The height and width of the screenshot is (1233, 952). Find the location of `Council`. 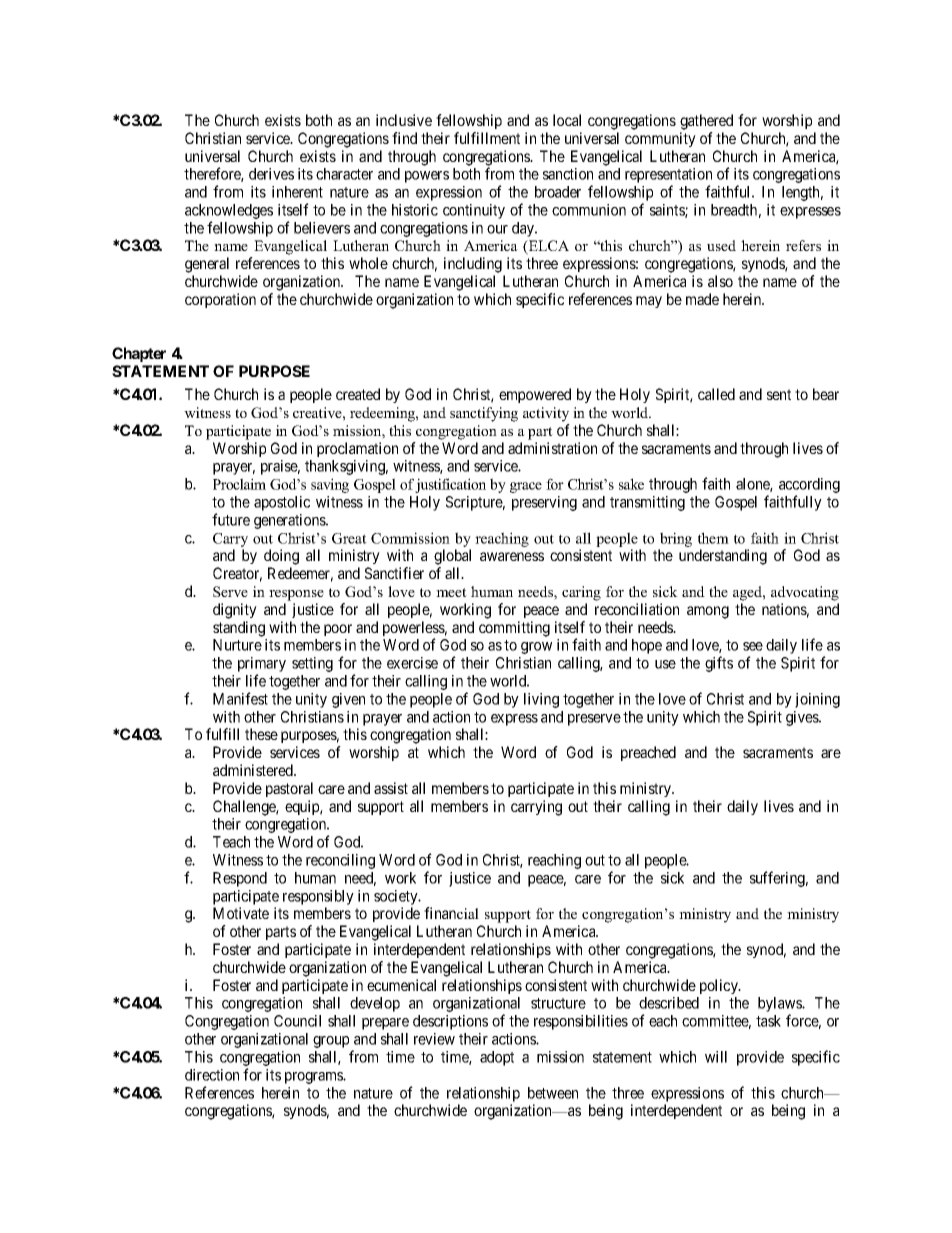

Council is located at coordinates (297, 1021).
